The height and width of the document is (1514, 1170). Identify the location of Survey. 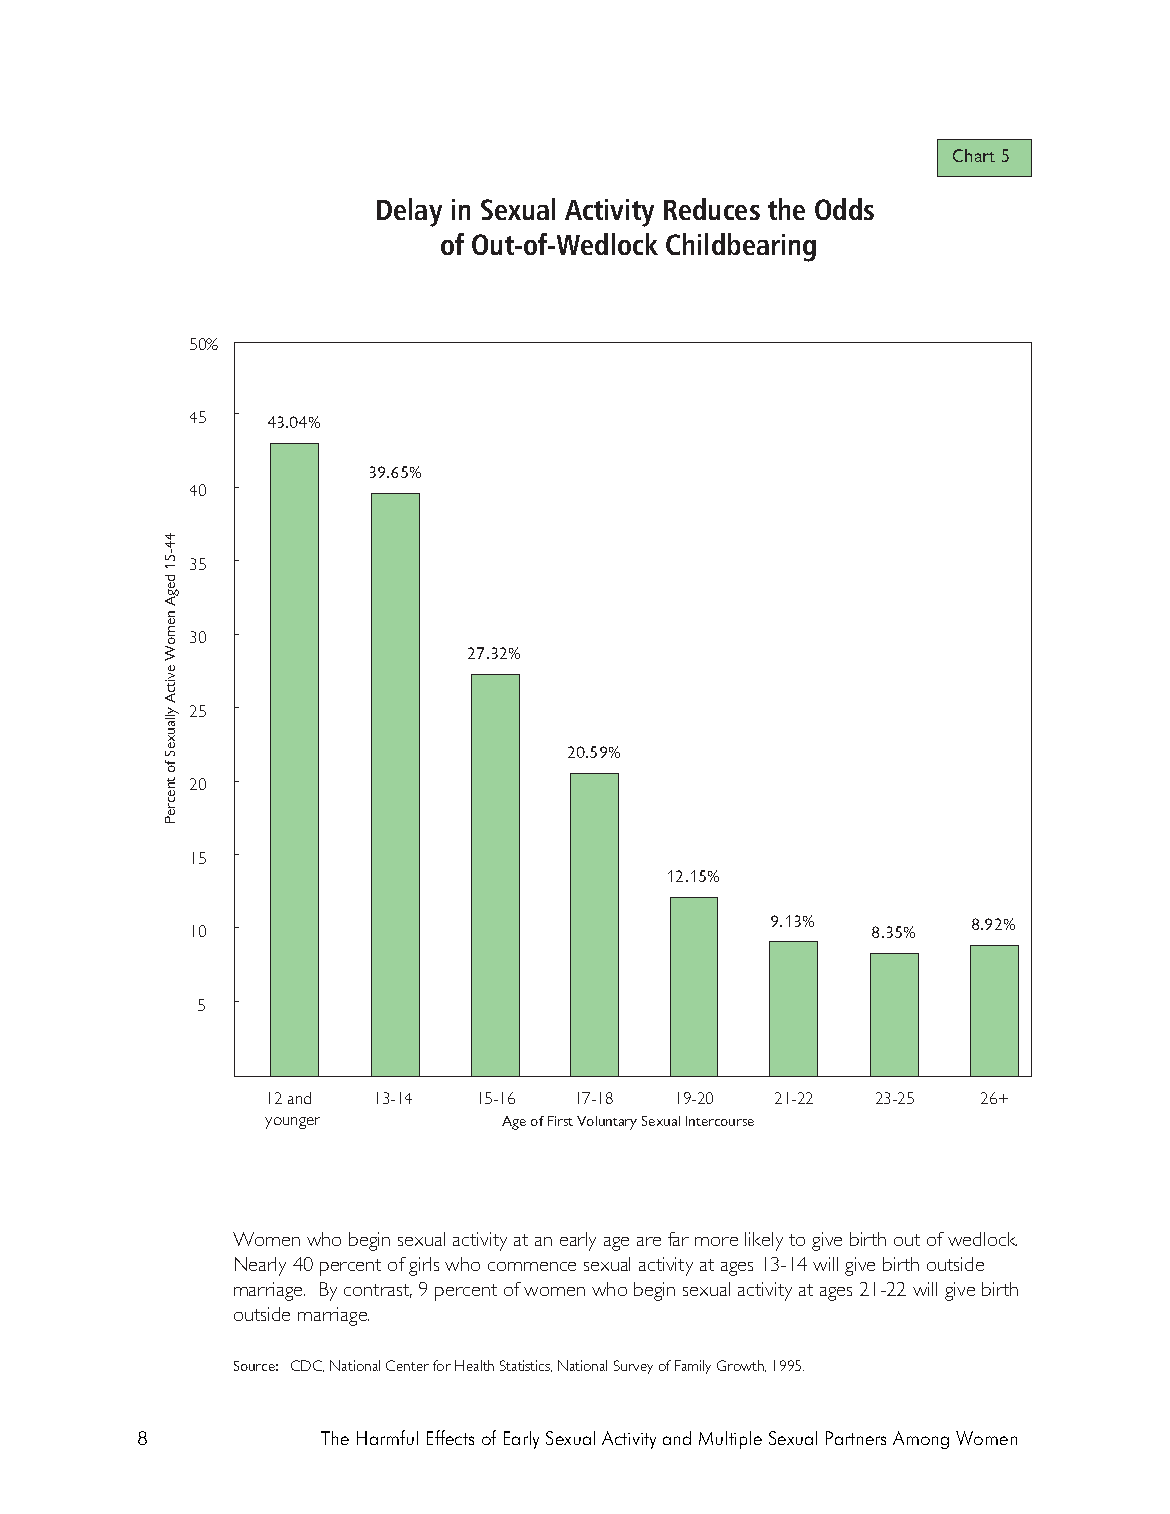
(633, 1367).
